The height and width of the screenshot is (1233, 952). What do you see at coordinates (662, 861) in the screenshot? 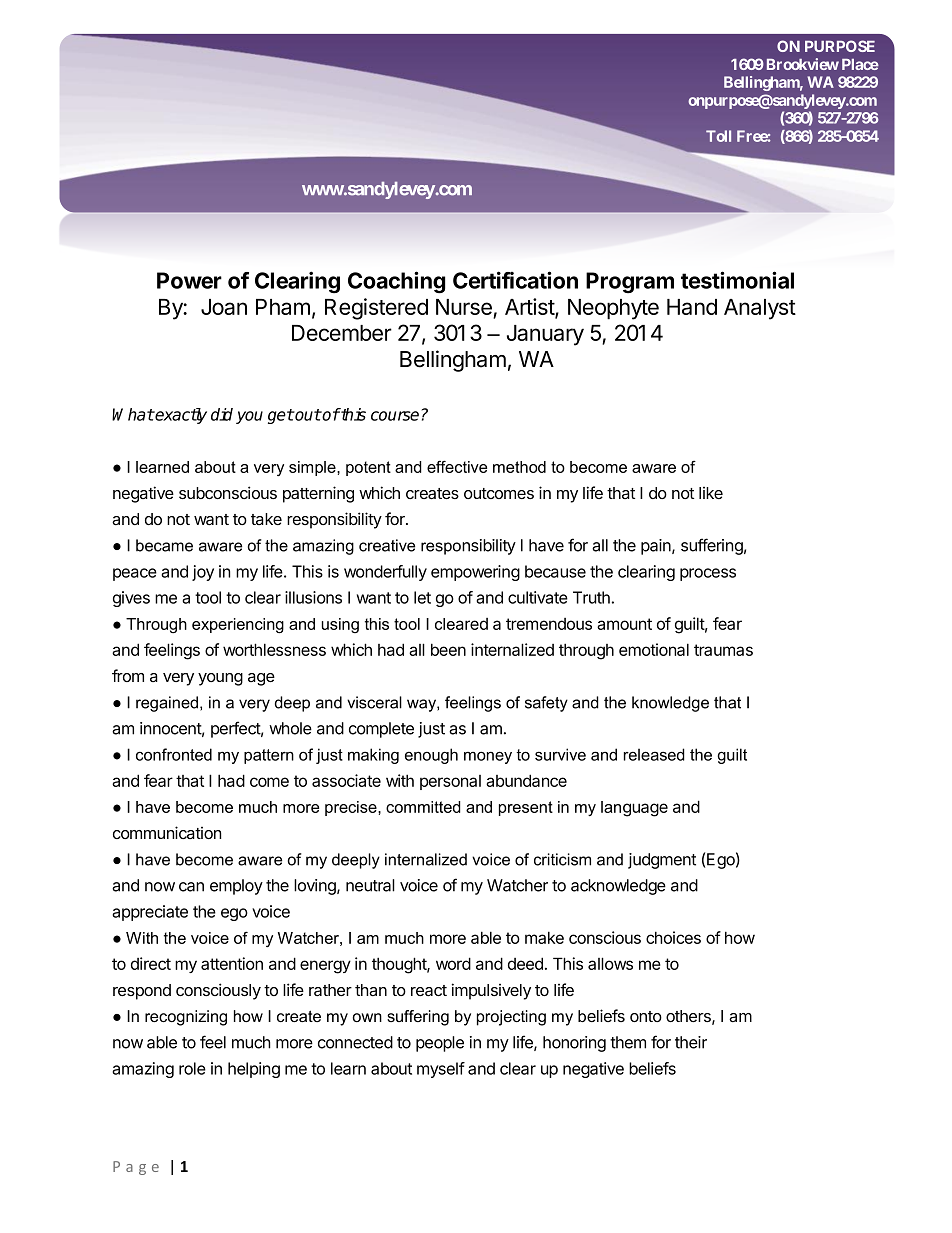
I see `judgment` at bounding box center [662, 861].
